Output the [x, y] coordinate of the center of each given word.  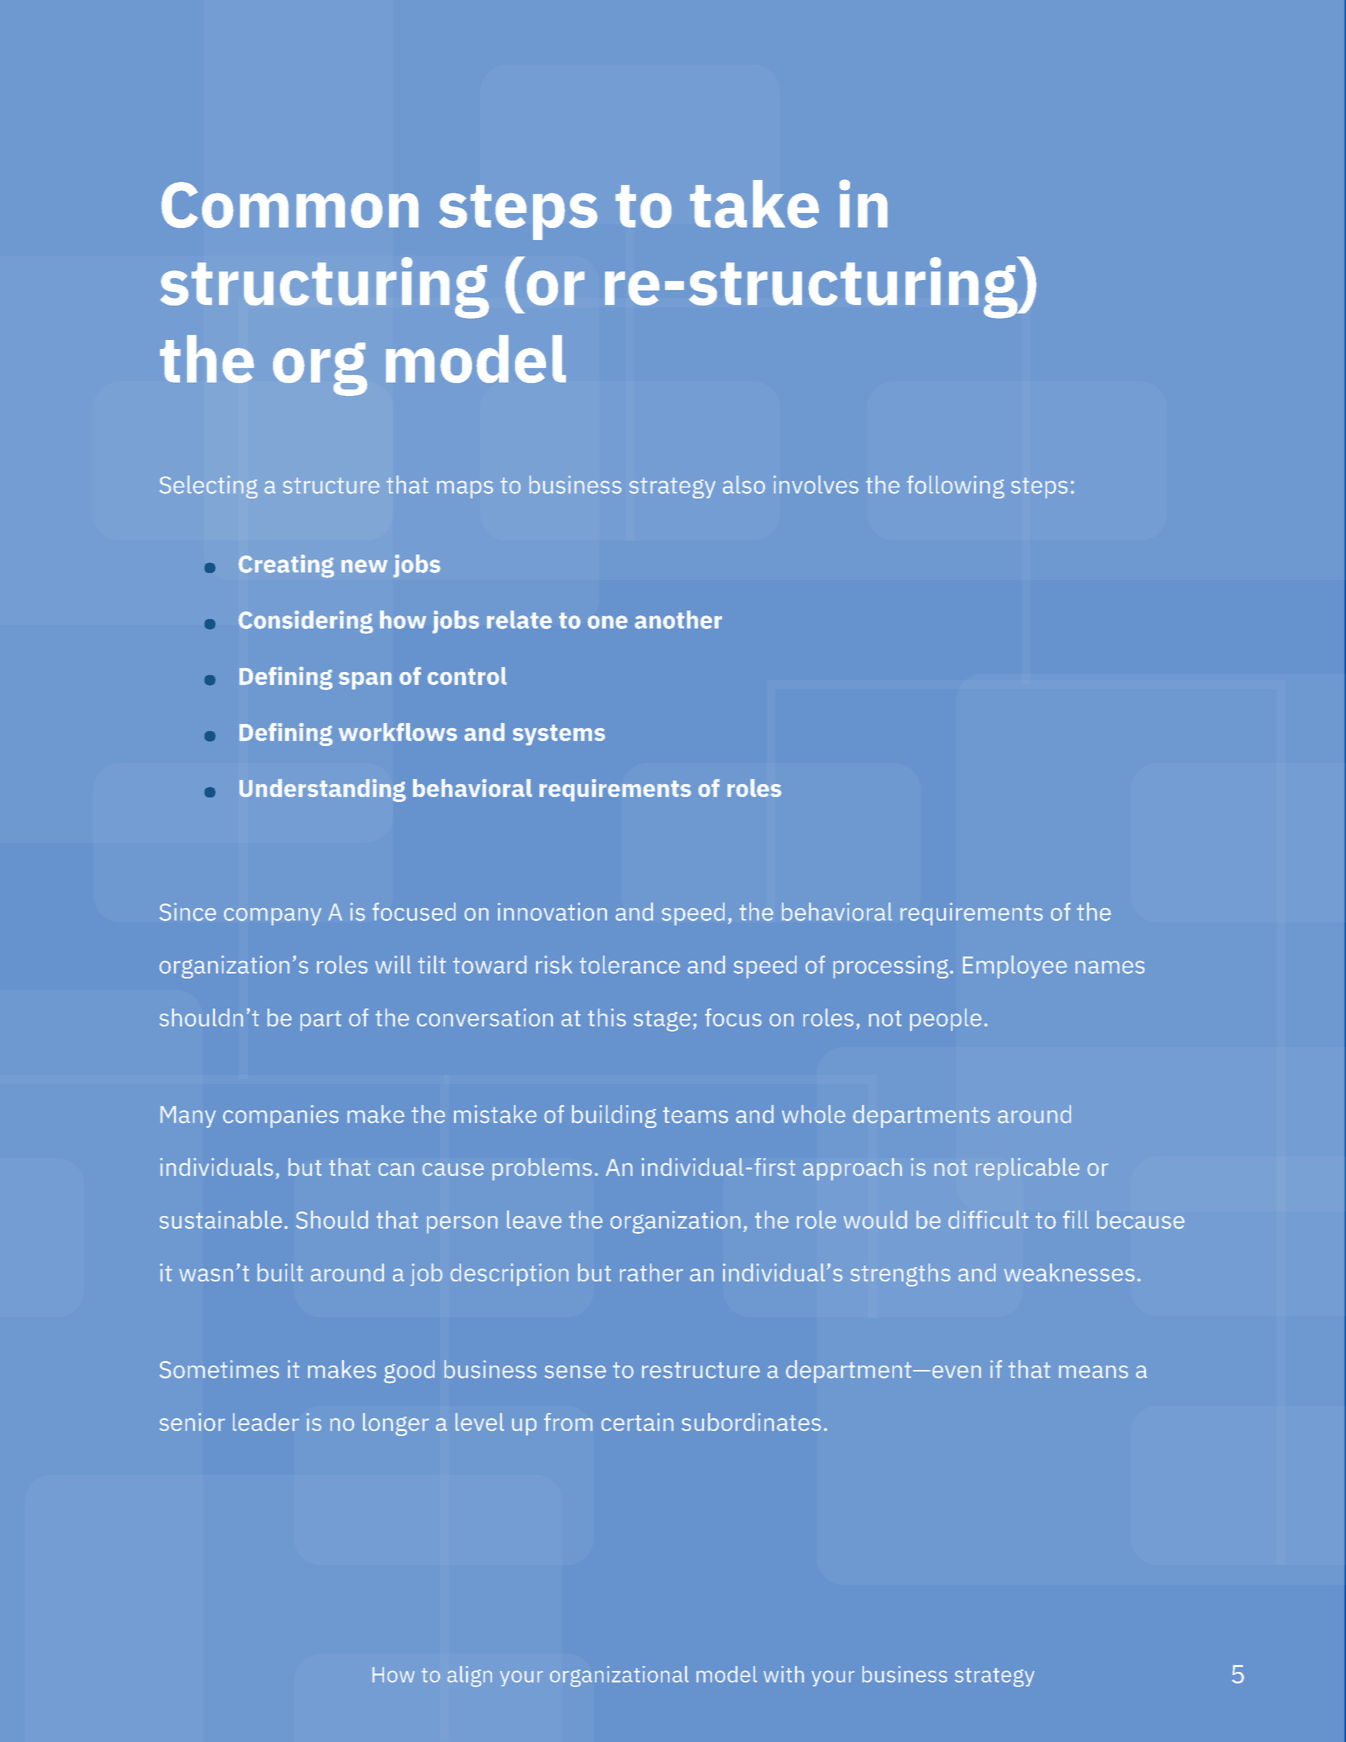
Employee [1015, 967]
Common [290, 205]
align [469, 1676]
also [744, 485]
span [365, 681]
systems [559, 735]
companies [281, 1116]
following [955, 487]
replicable [1027, 1169]
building [614, 1116]
